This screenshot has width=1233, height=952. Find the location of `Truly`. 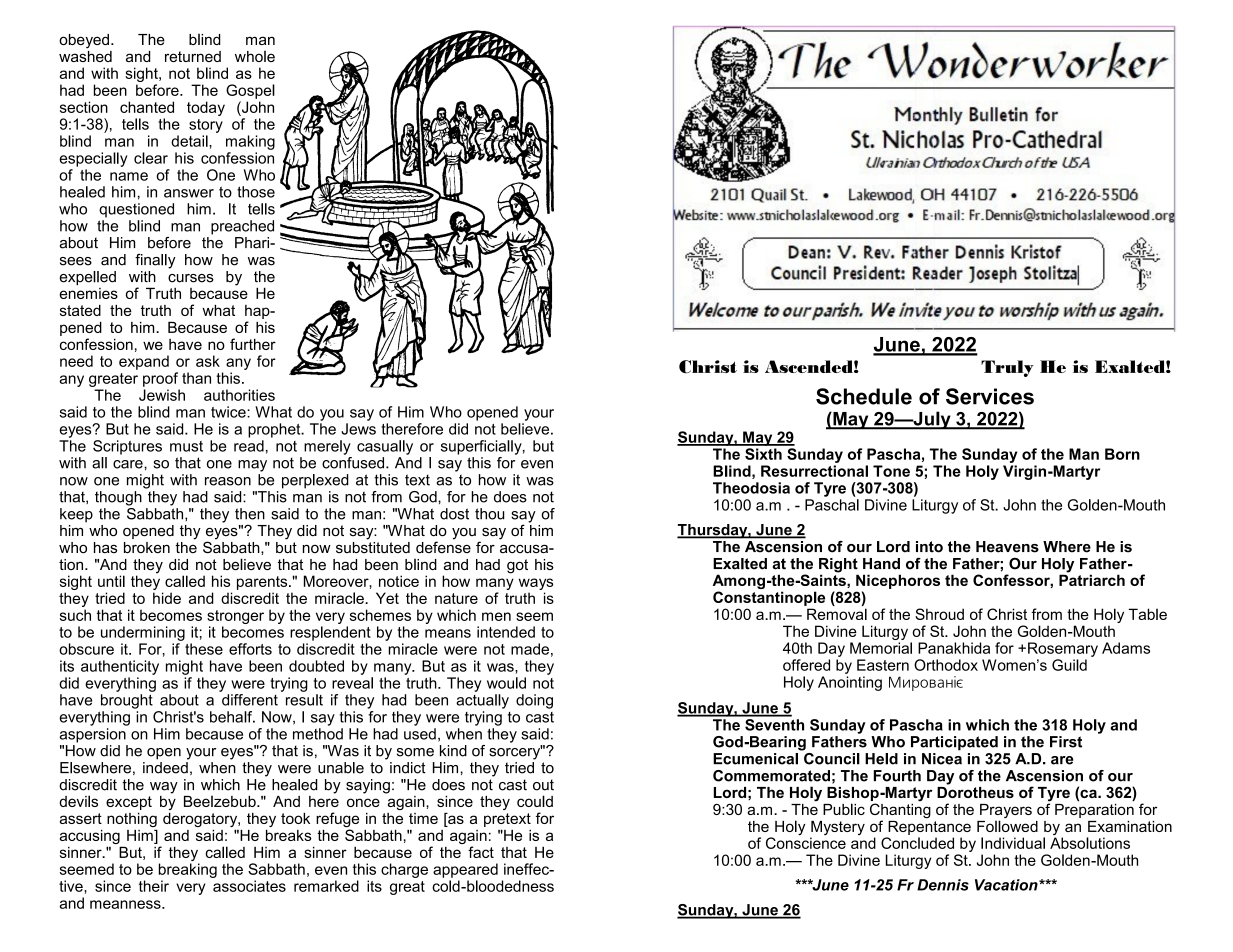

Truly is located at coordinates (1007, 368).
